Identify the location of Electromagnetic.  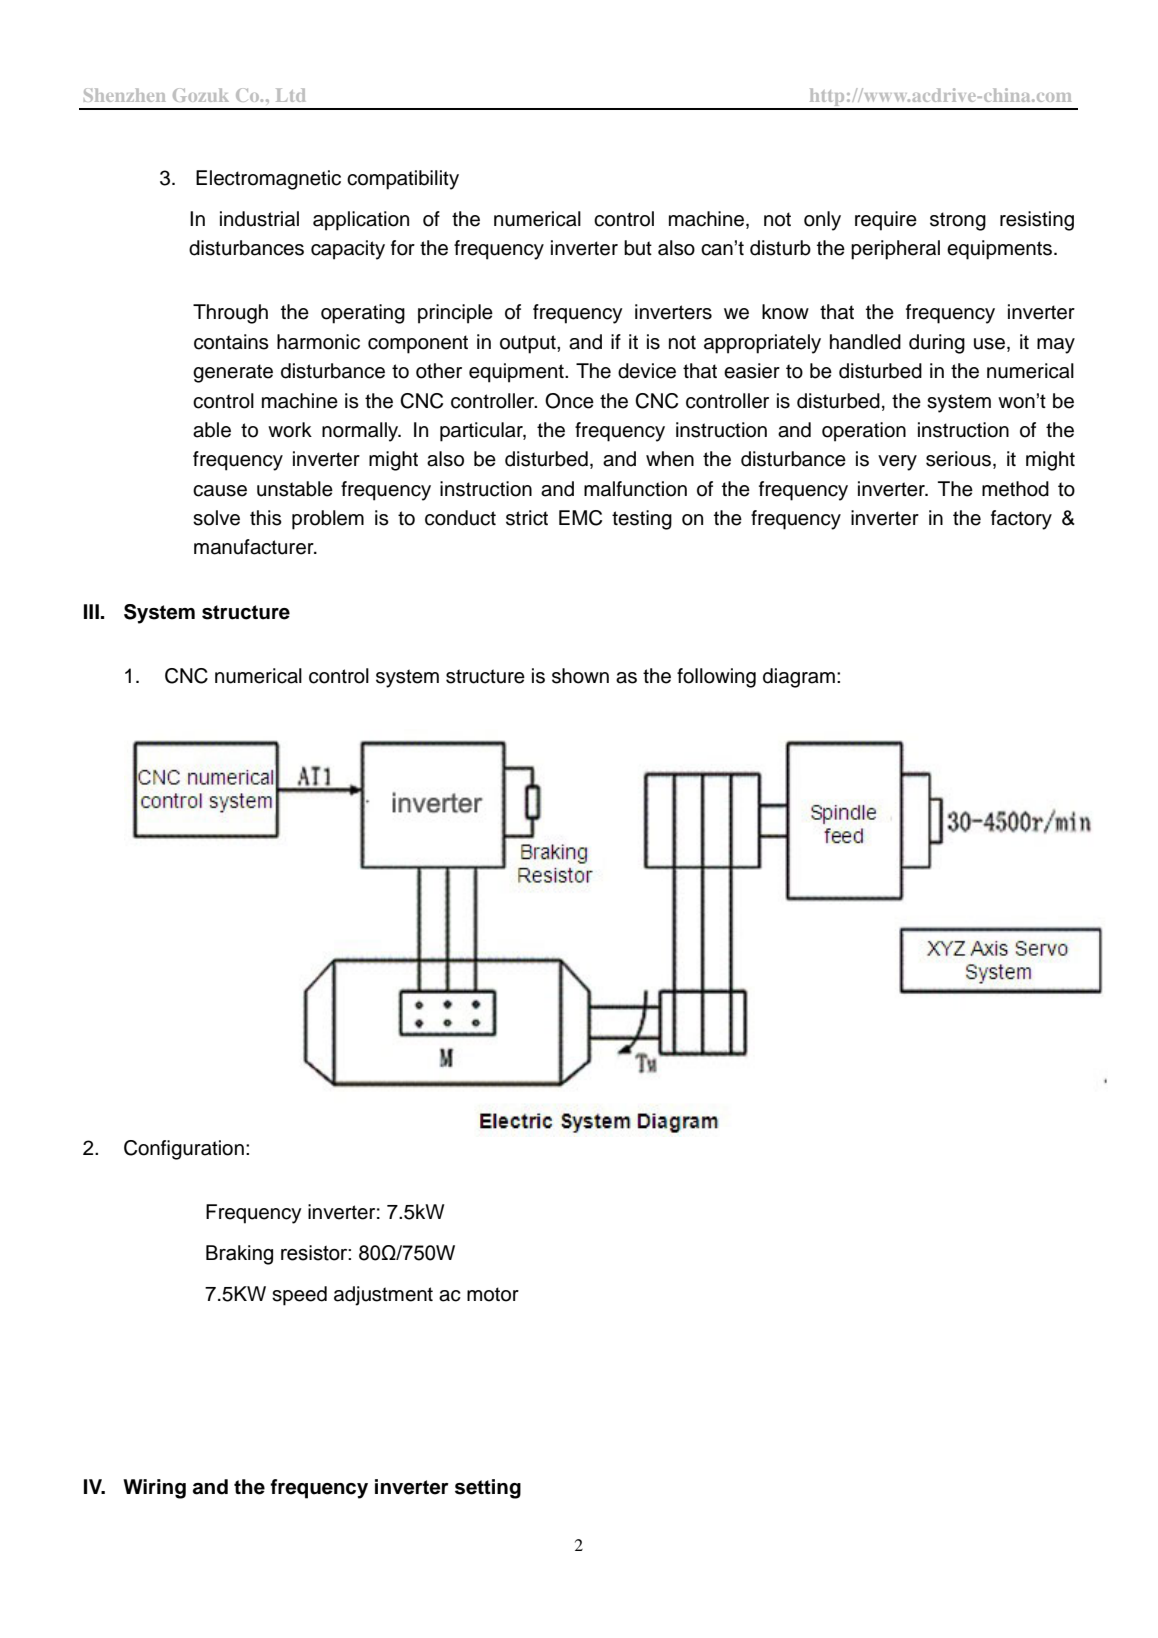
(268, 180).
